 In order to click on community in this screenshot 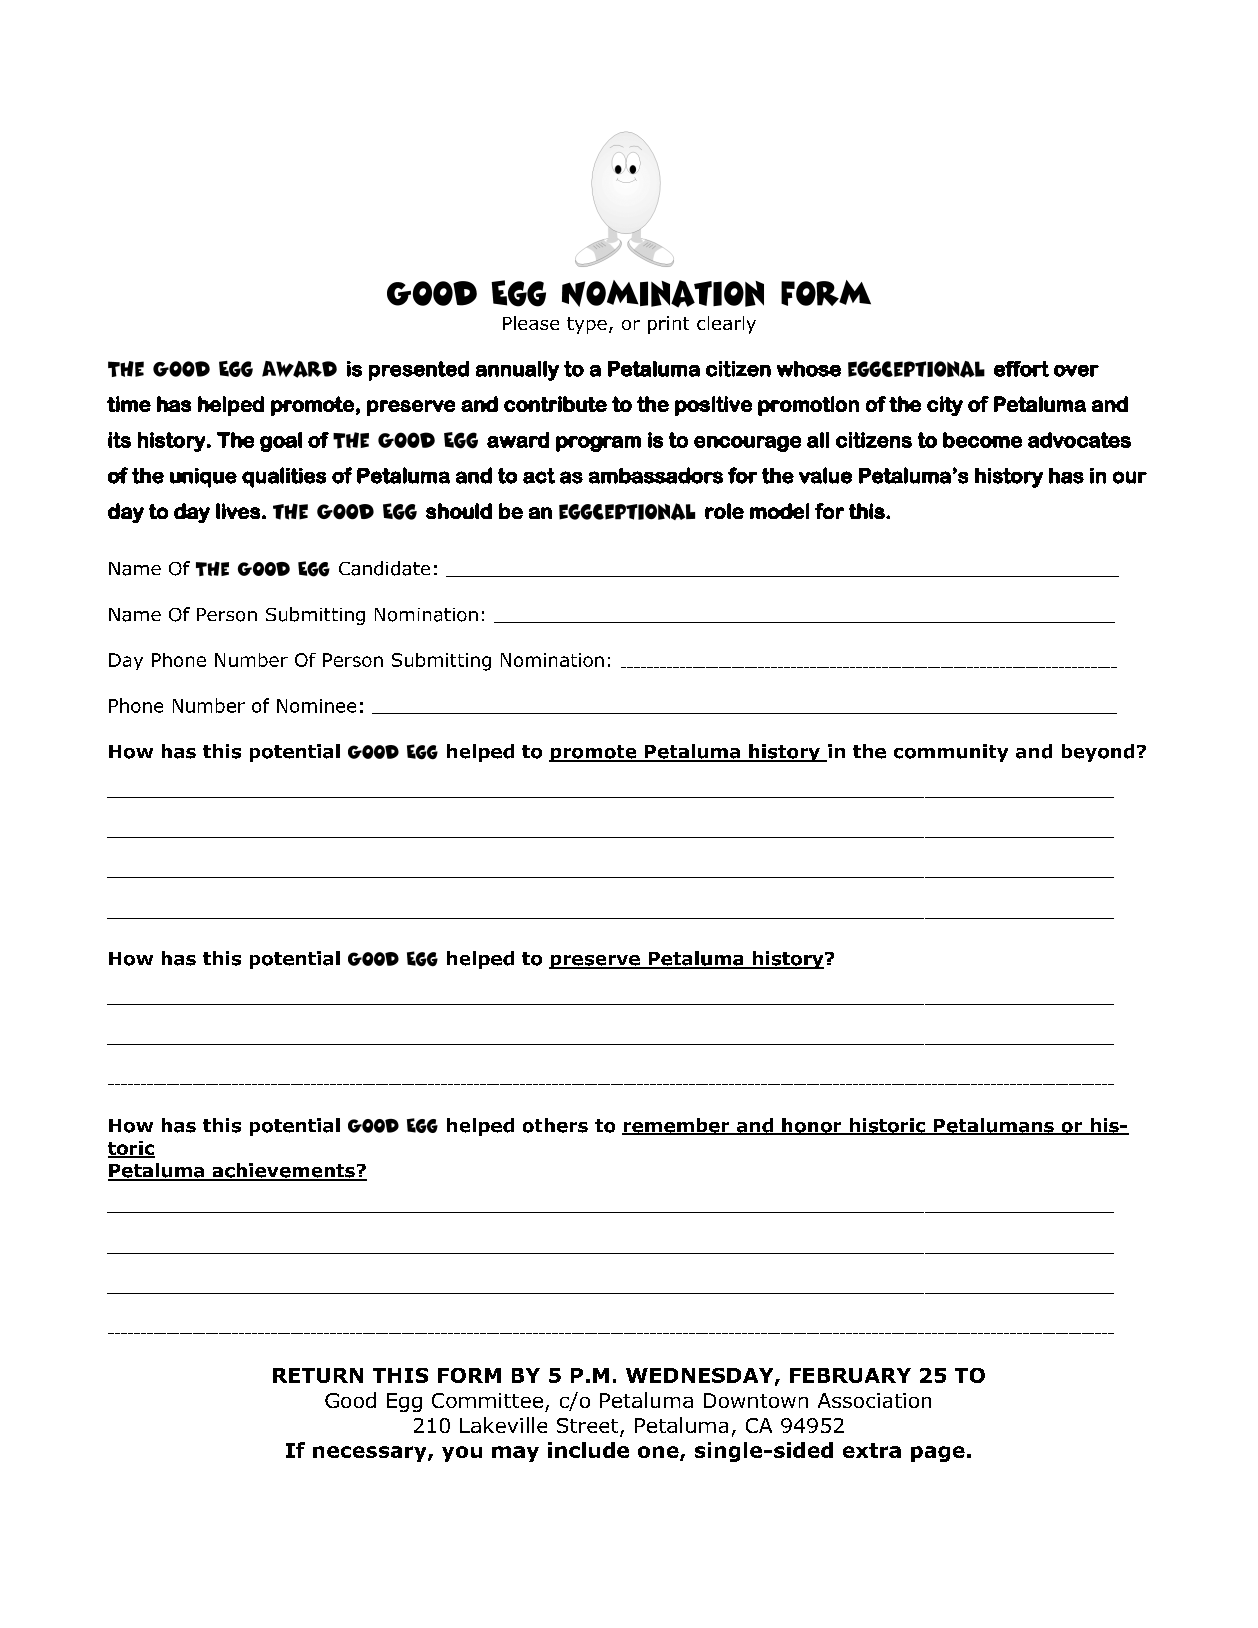, I will do `click(951, 753)`.
